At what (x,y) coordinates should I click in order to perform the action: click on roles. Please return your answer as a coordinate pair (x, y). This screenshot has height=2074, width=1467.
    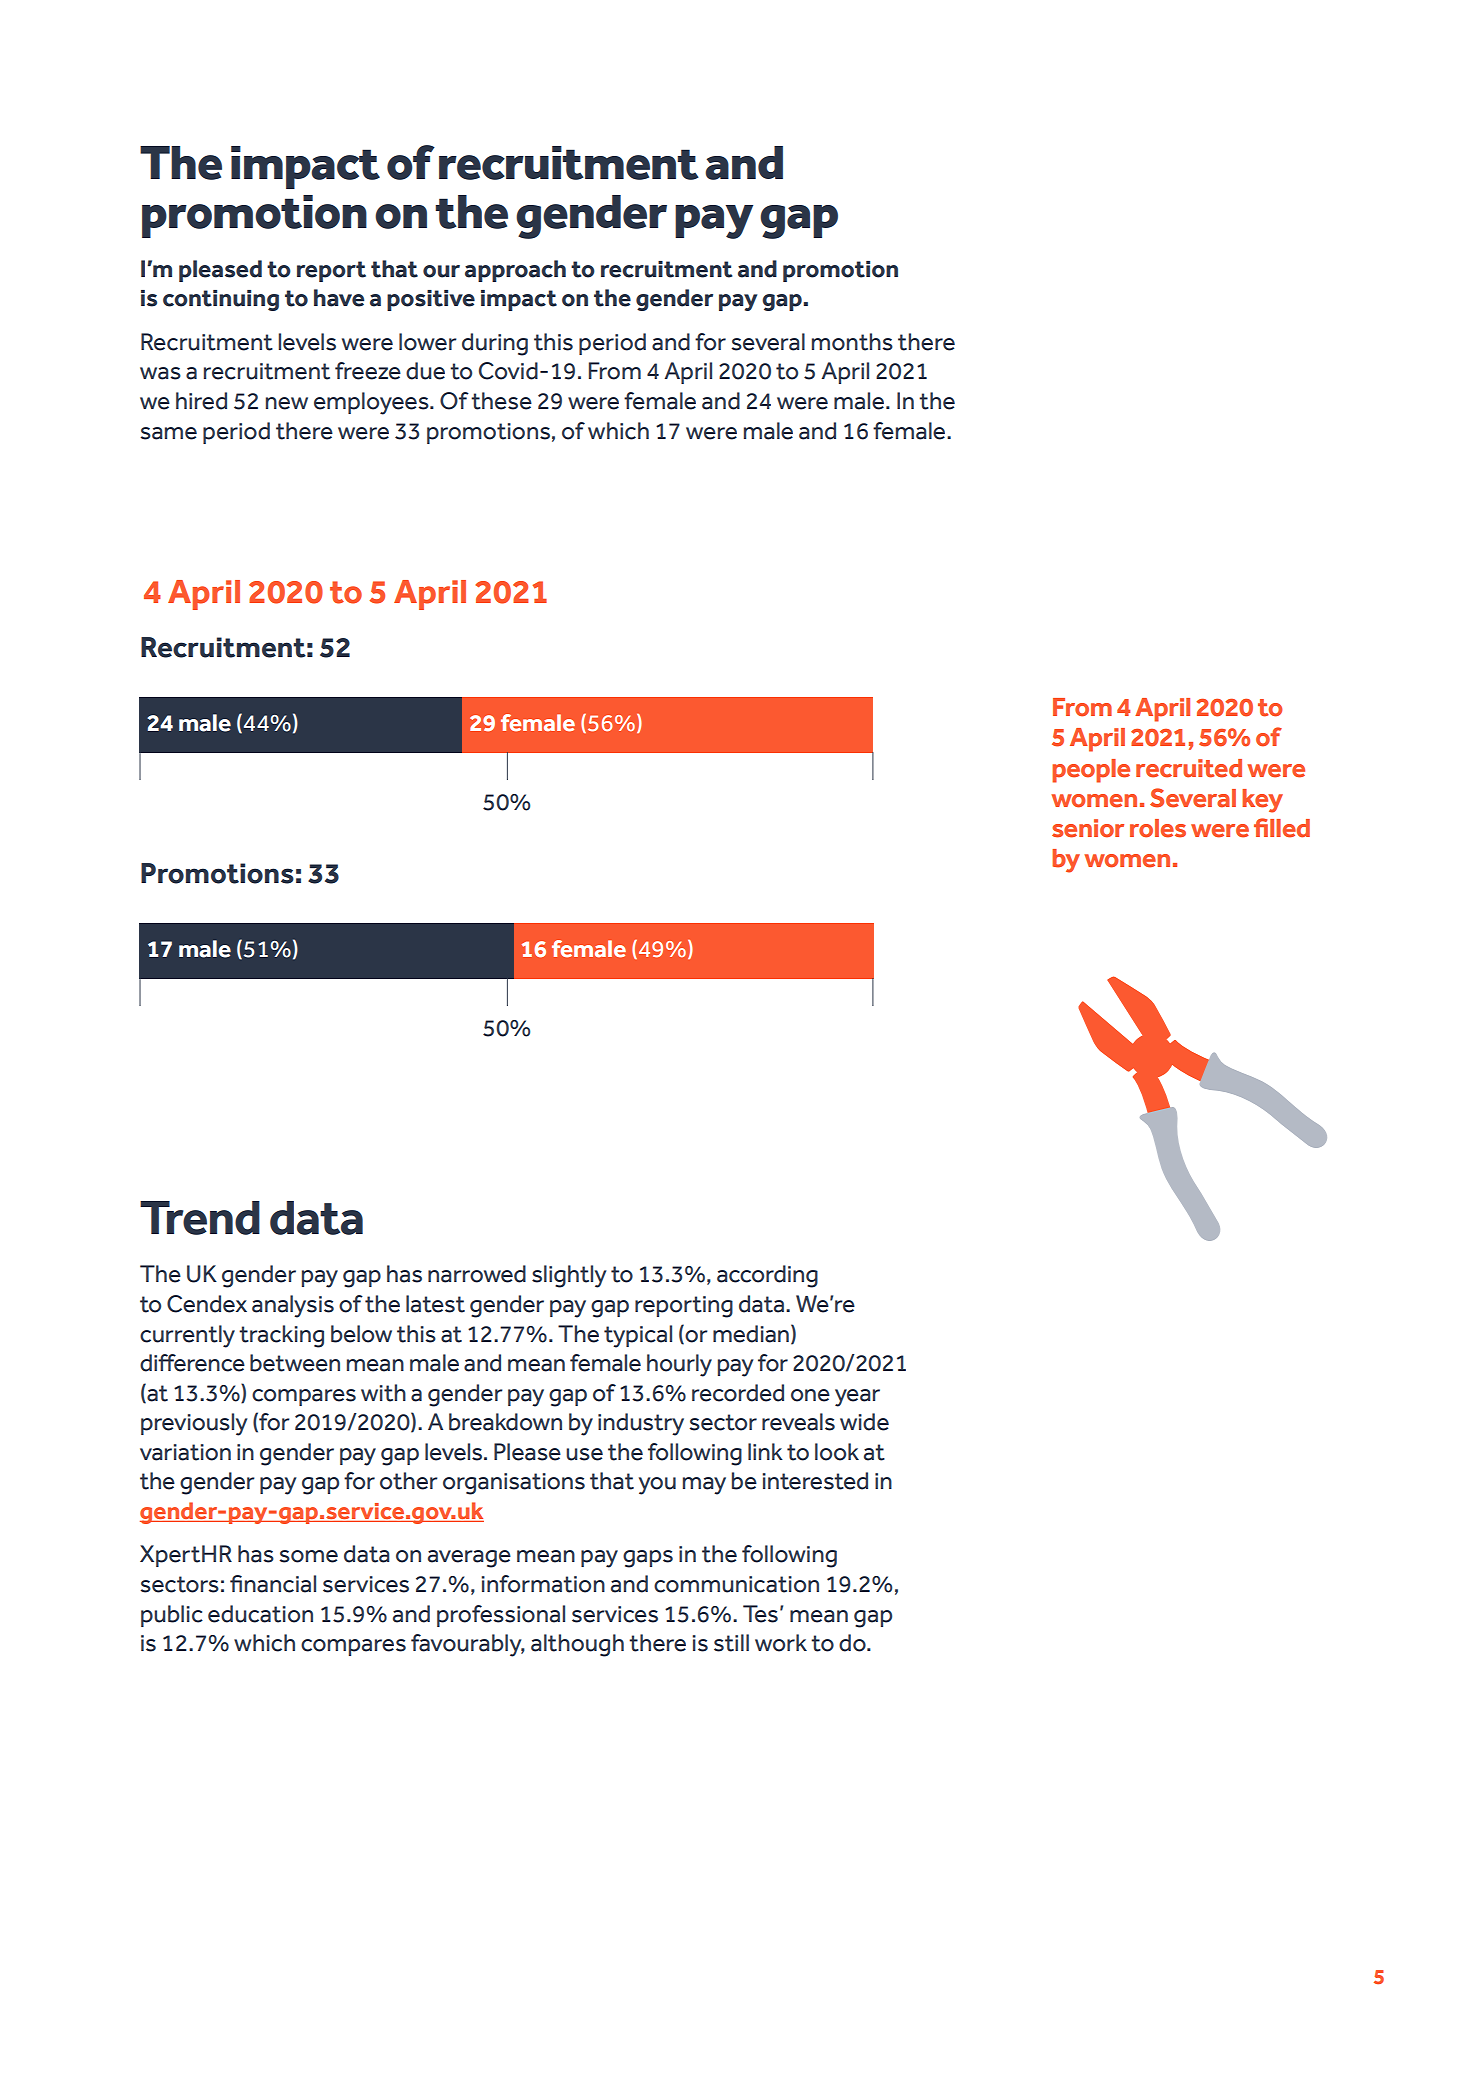
    Looking at the image, I should click on (1158, 828).
